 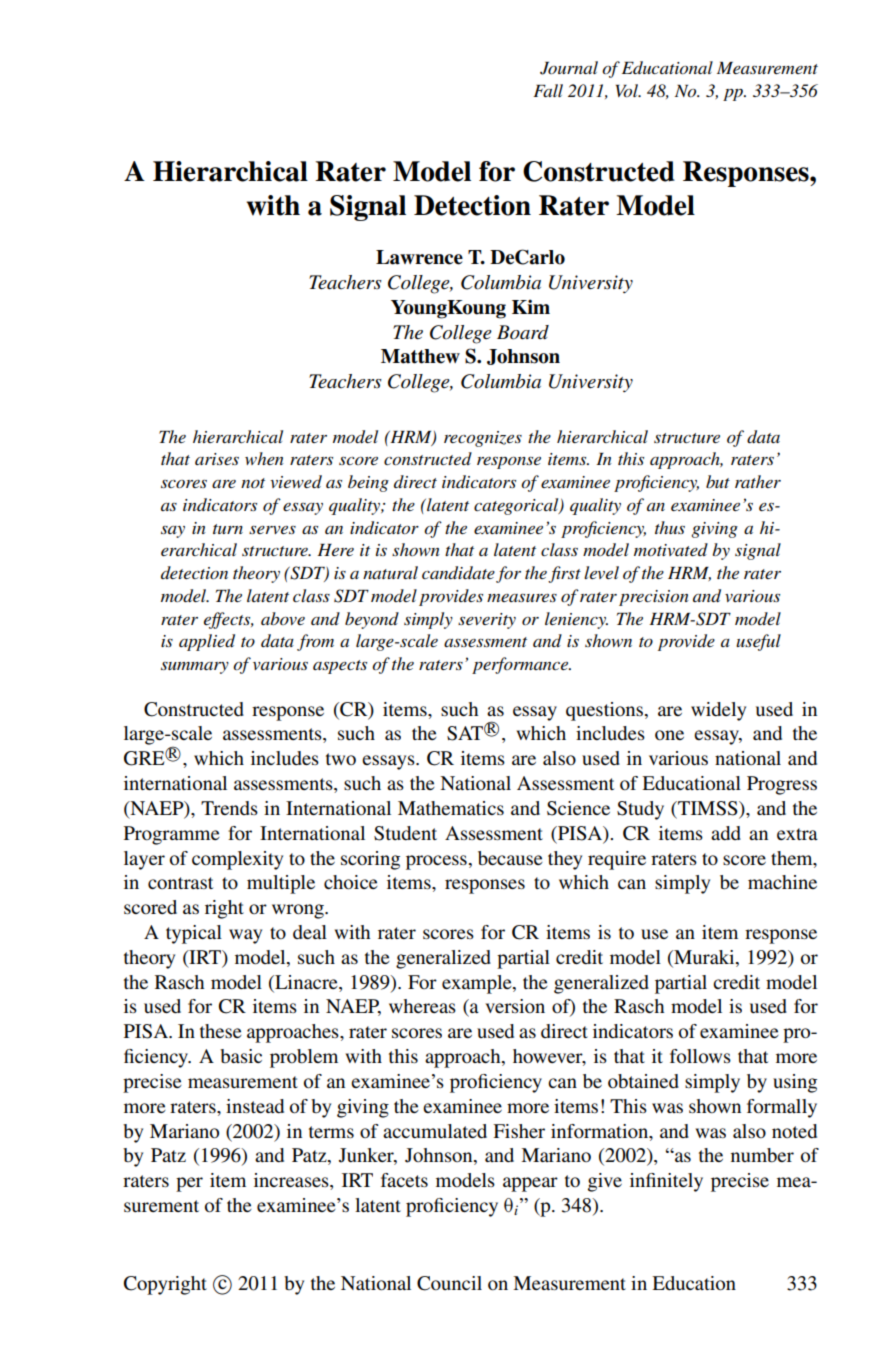 I want to click on process, so click(x=436, y=862).
